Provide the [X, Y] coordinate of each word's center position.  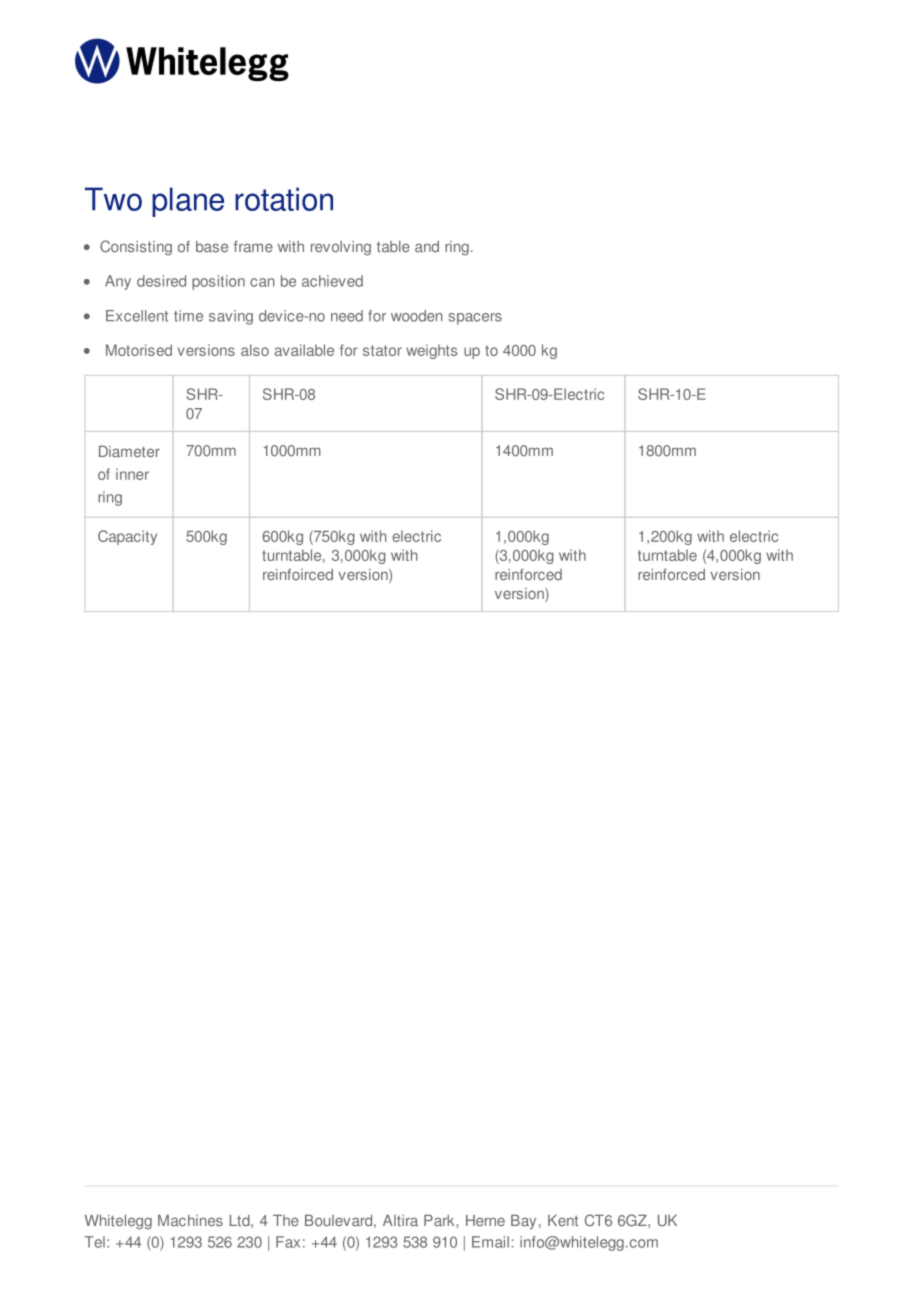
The [286, 1221]
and [427, 247]
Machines [190, 1221]
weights [431, 351]
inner [132, 474]
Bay [523, 1222]
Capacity [127, 537]
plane [188, 202]
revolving [341, 248]
